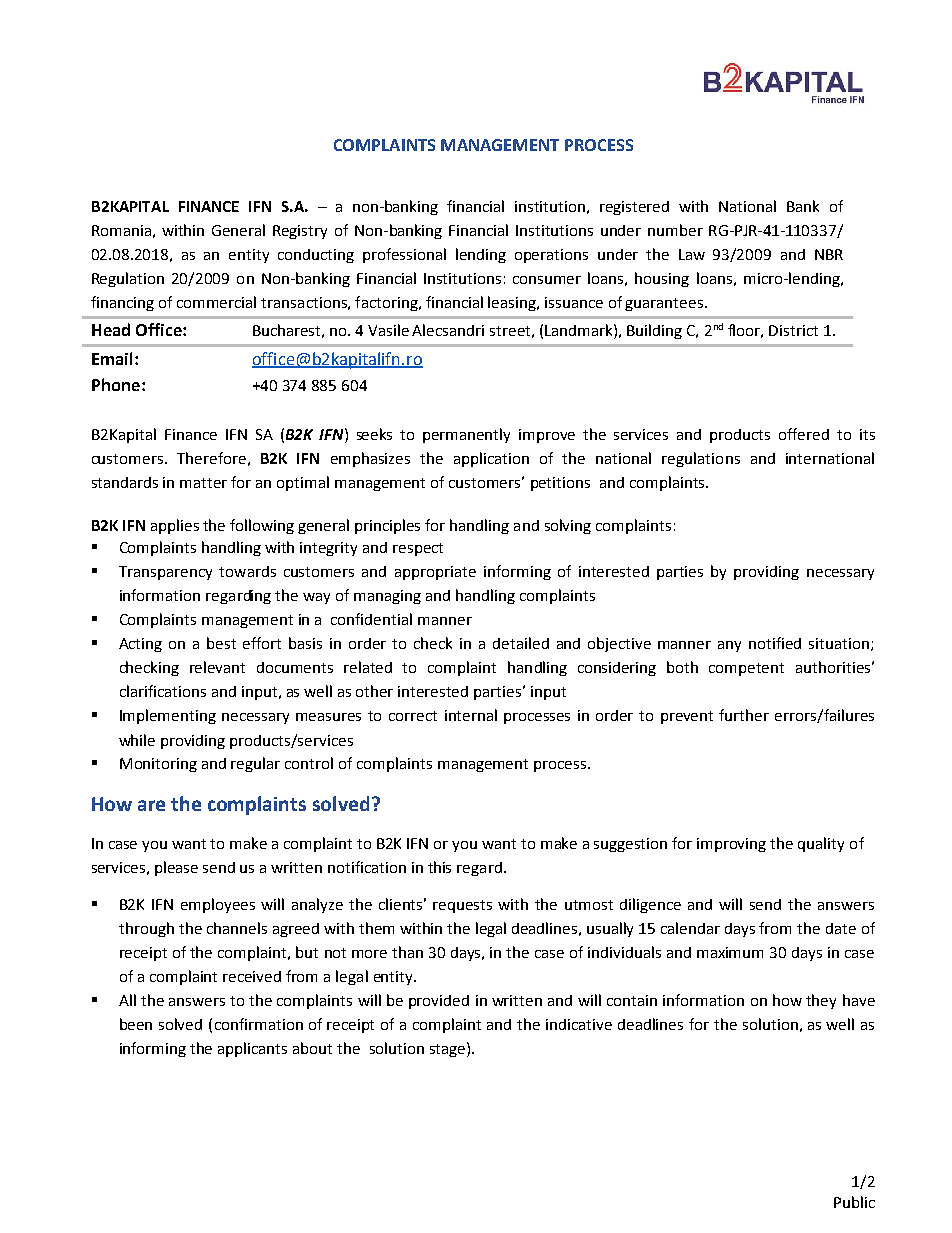 The image size is (952, 1233). Describe the element at coordinates (176, 868) in the screenshot. I see `please` at that location.
